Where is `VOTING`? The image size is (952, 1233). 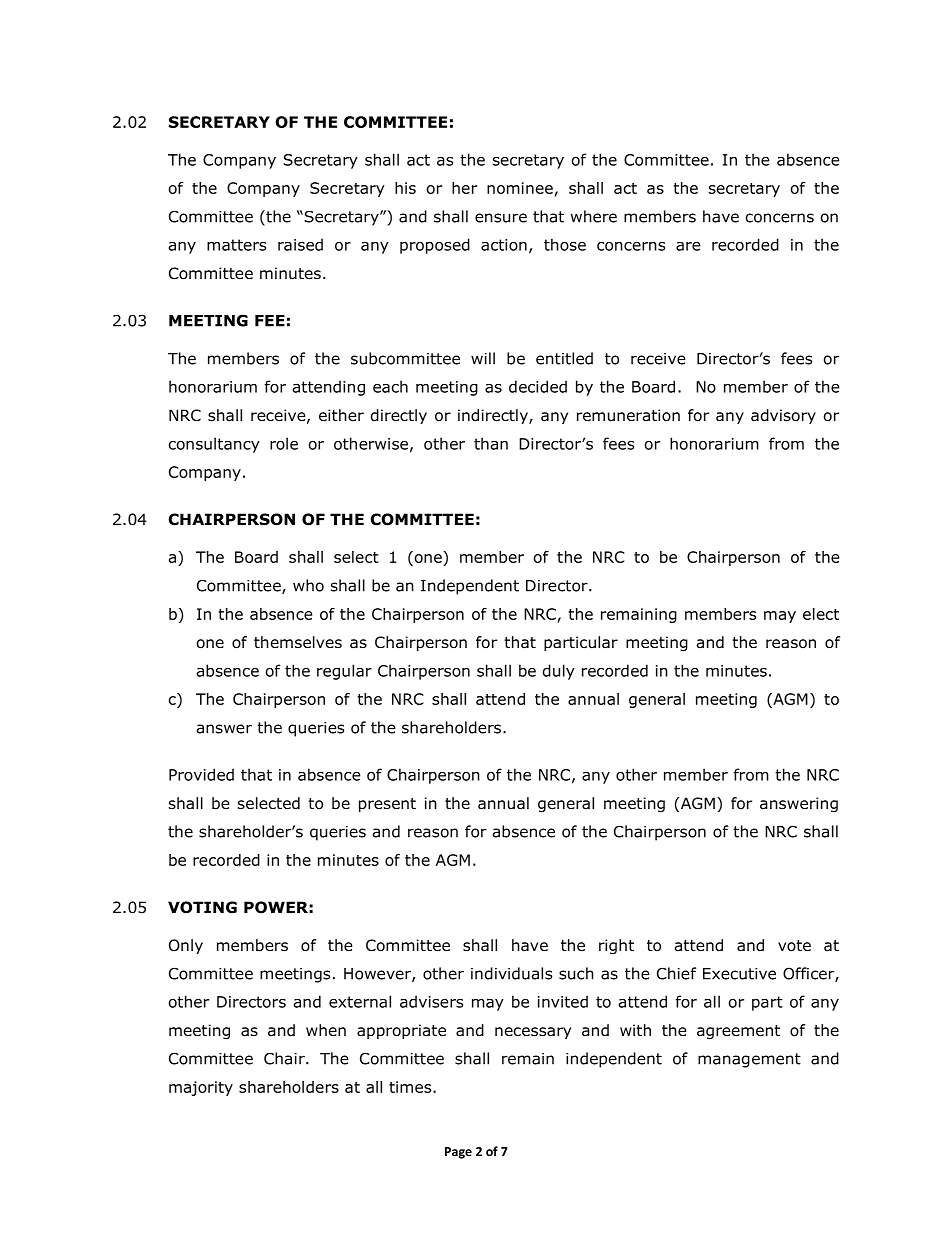
VOTING is located at coordinates (202, 907).
